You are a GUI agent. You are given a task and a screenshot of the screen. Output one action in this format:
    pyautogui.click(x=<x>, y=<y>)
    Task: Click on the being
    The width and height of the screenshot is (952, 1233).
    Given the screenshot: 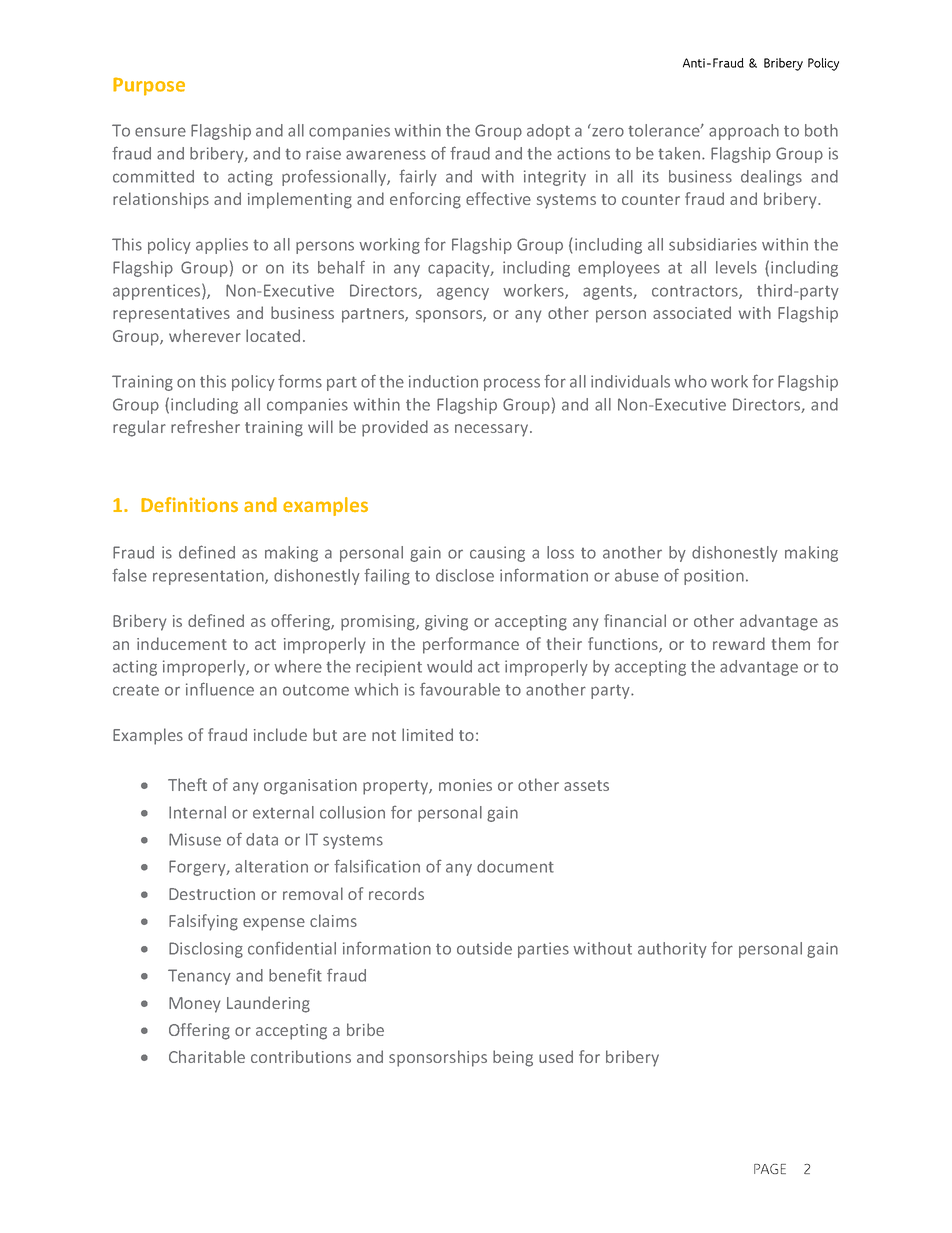 What is the action you would take?
    pyautogui.click(x=513, y=1058)
